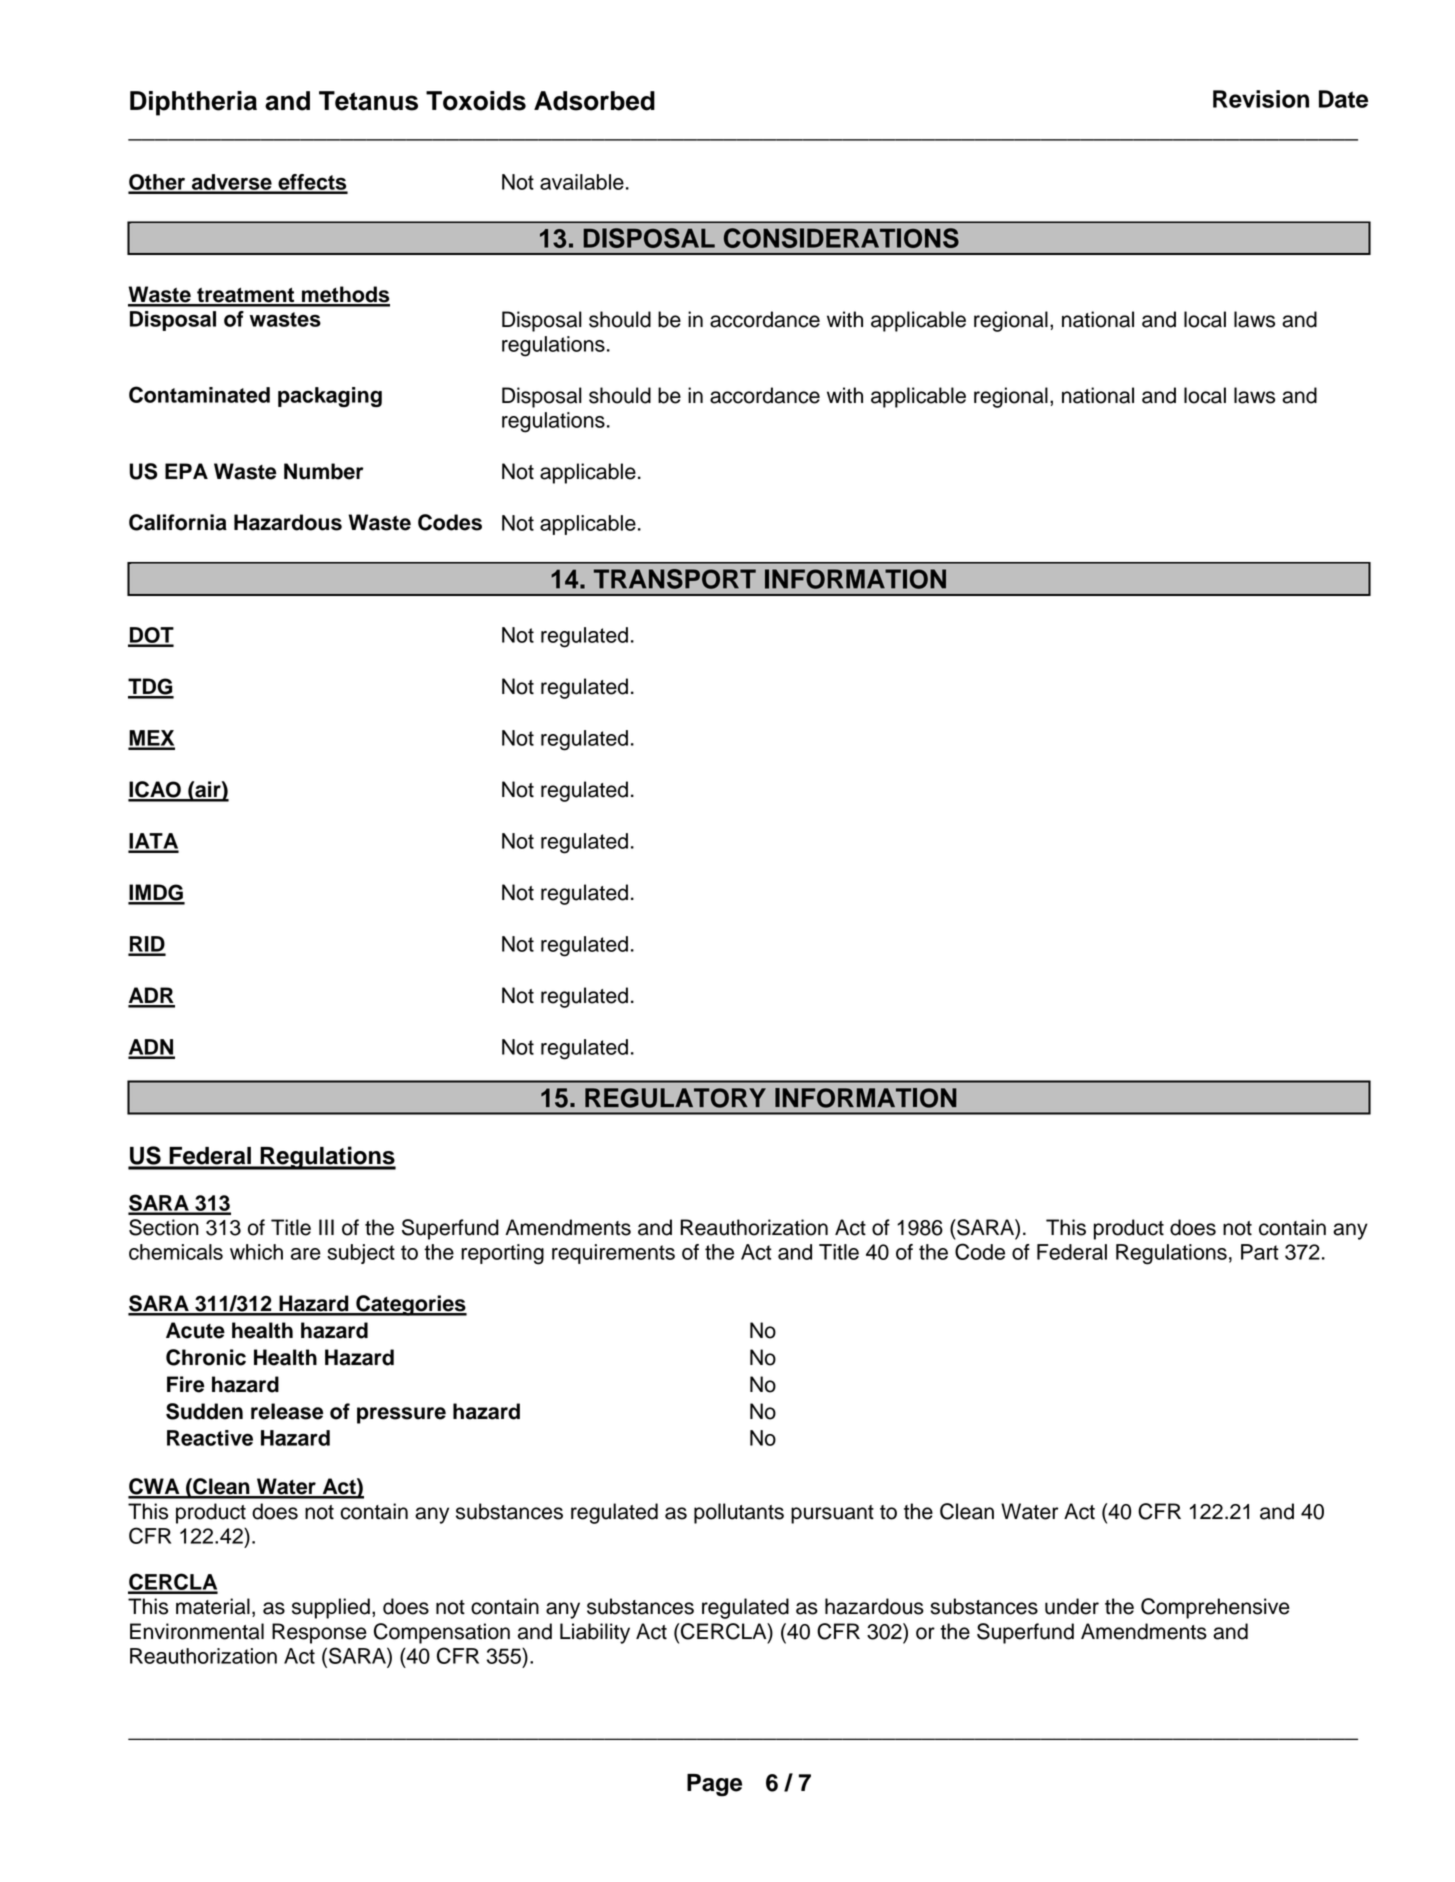  I want to click on Response, so click(319, 1633).
